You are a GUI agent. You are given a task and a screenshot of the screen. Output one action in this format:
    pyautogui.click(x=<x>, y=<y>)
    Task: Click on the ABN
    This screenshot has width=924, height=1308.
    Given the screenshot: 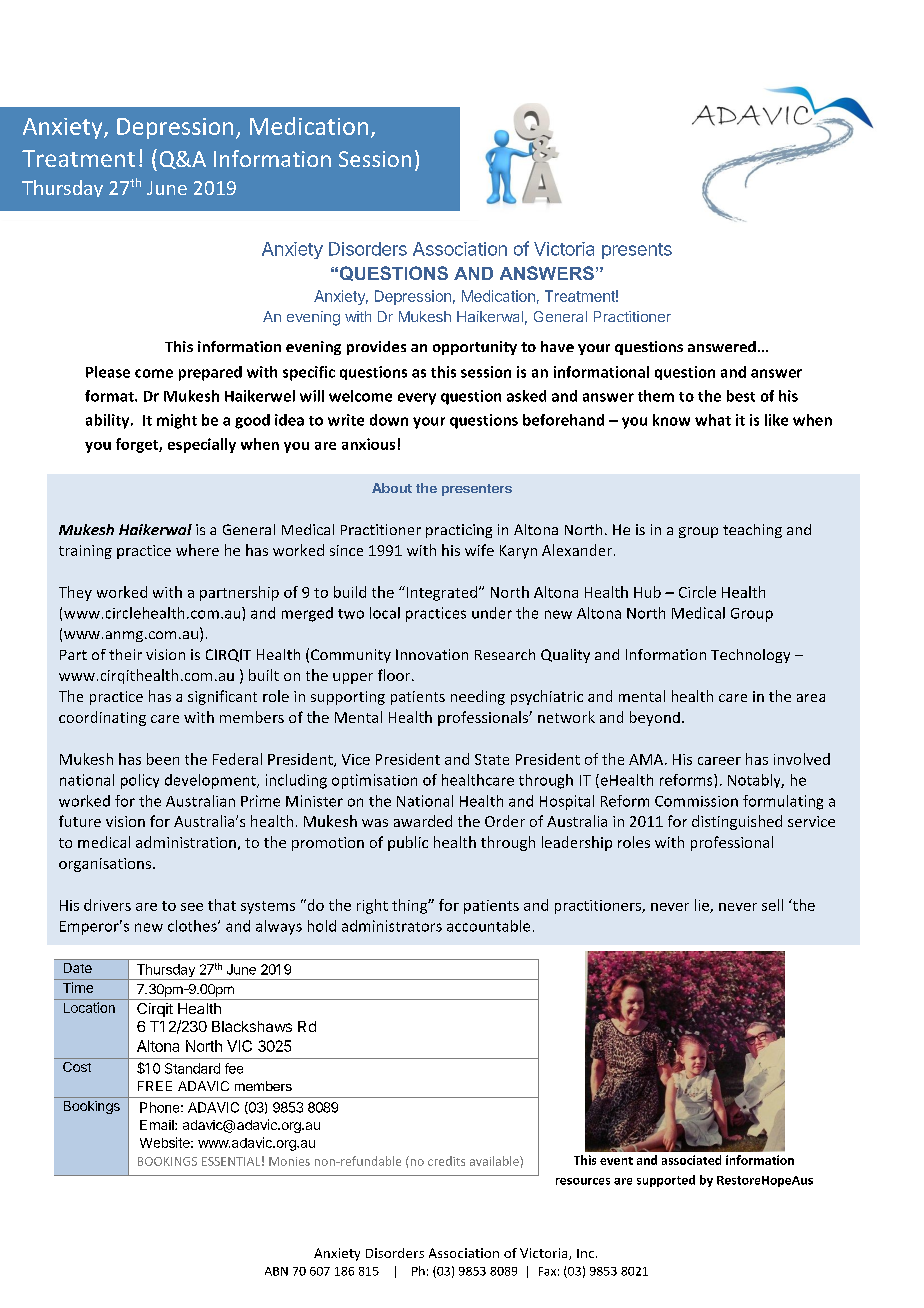 What is the action you would take?
    pyautogui.click(x=276, y=1271)
